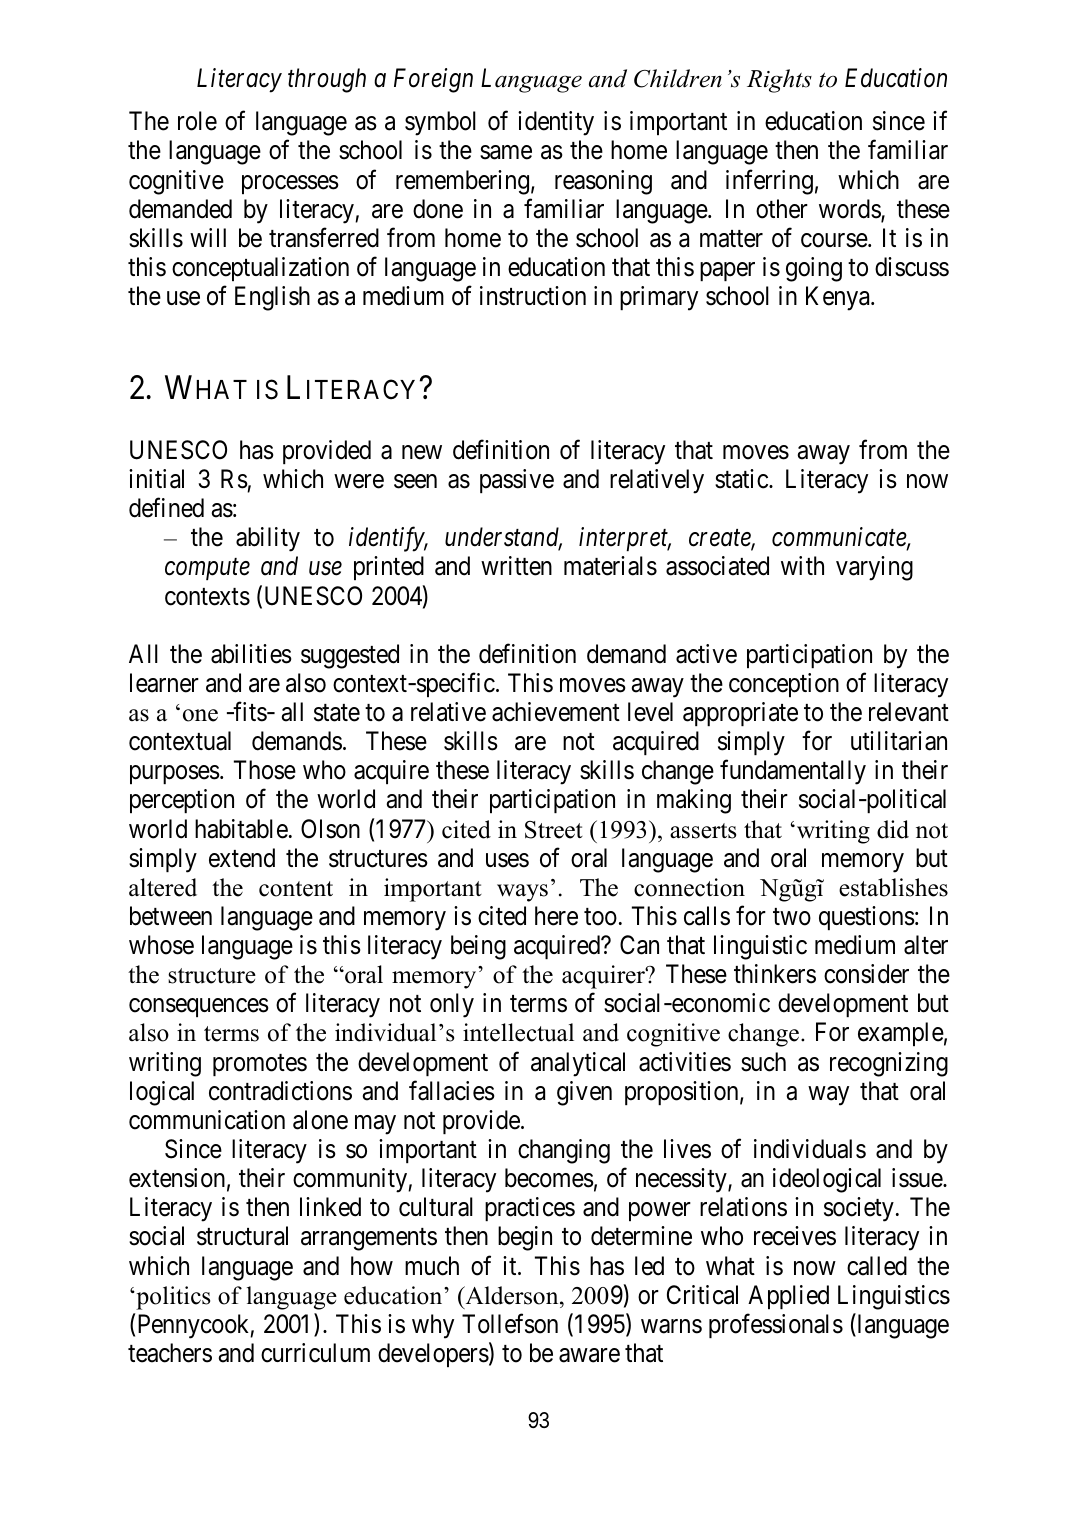 The height and width of the screenshot is (1523, 1077). I want to click on role, so click(197, 121).
